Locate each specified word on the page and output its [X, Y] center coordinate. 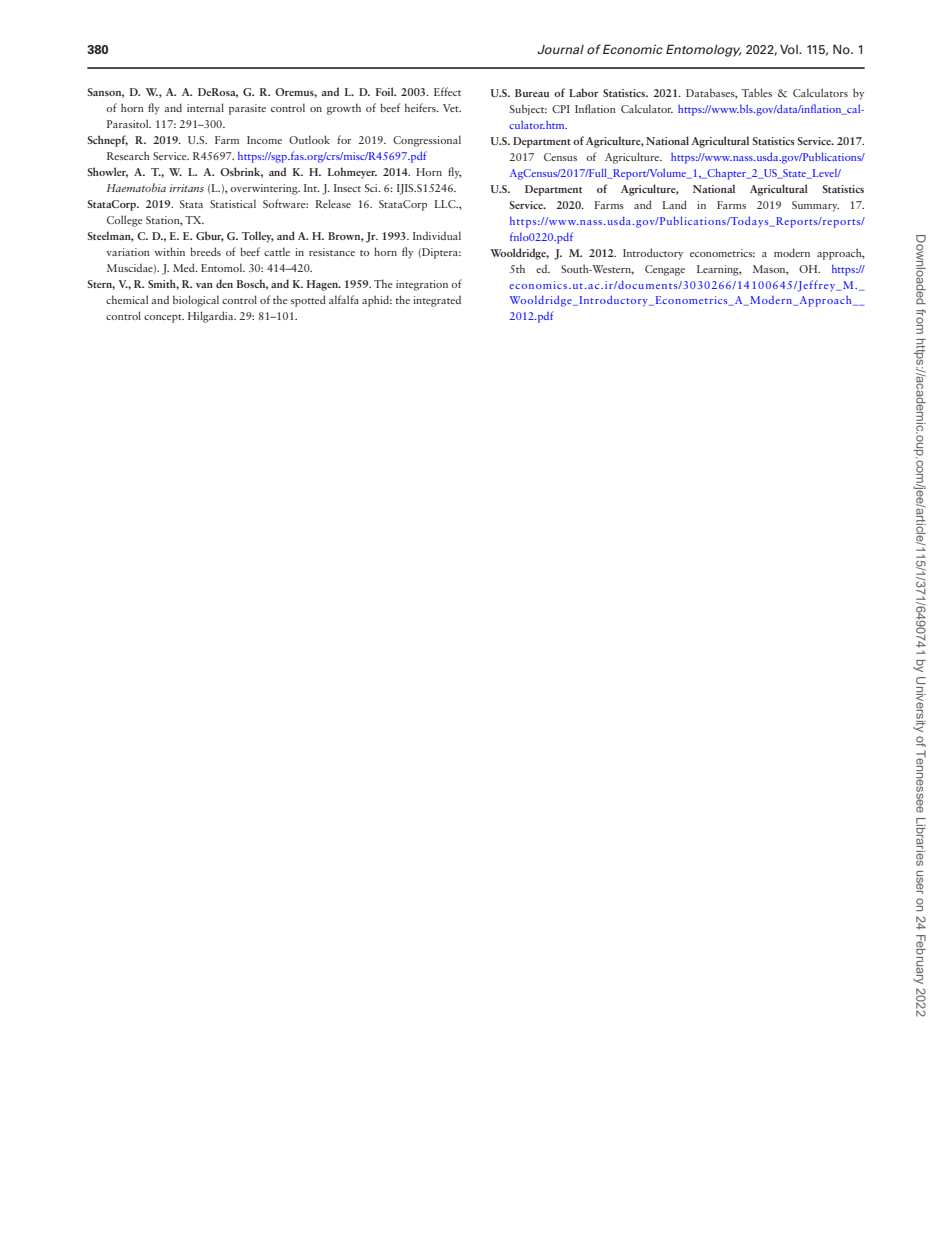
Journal [560, 49]
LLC [446, 204]
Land [674, 204]
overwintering [265, 189]
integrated [437, 301]
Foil [386, 91]
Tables [757, 92]
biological [196, 301]
